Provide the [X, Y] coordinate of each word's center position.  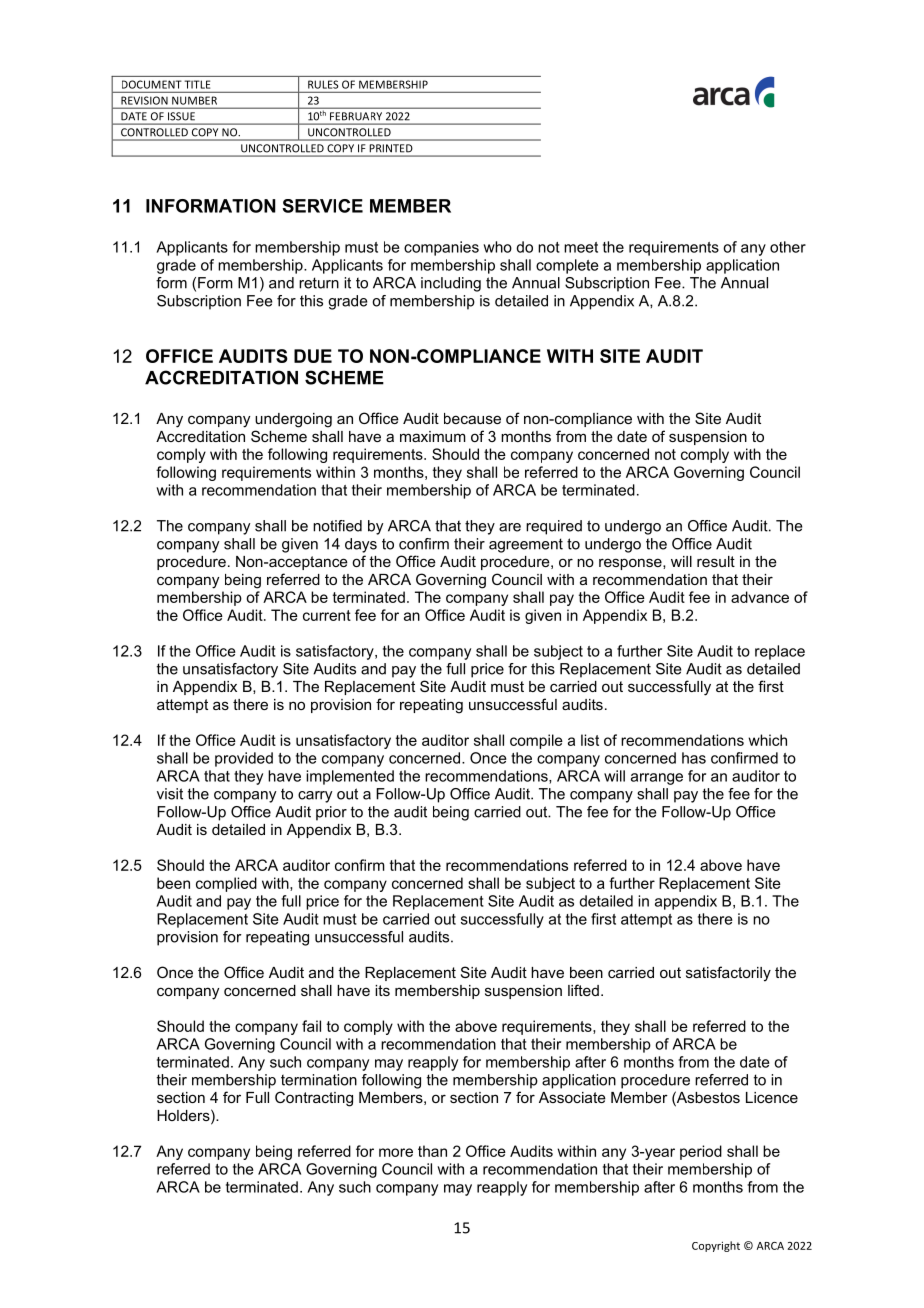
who [497, 247]
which [767, 740]
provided [244, 759]
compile [536, 741]
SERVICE [322, 206]
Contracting [314, 1099]
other [788, 247]
